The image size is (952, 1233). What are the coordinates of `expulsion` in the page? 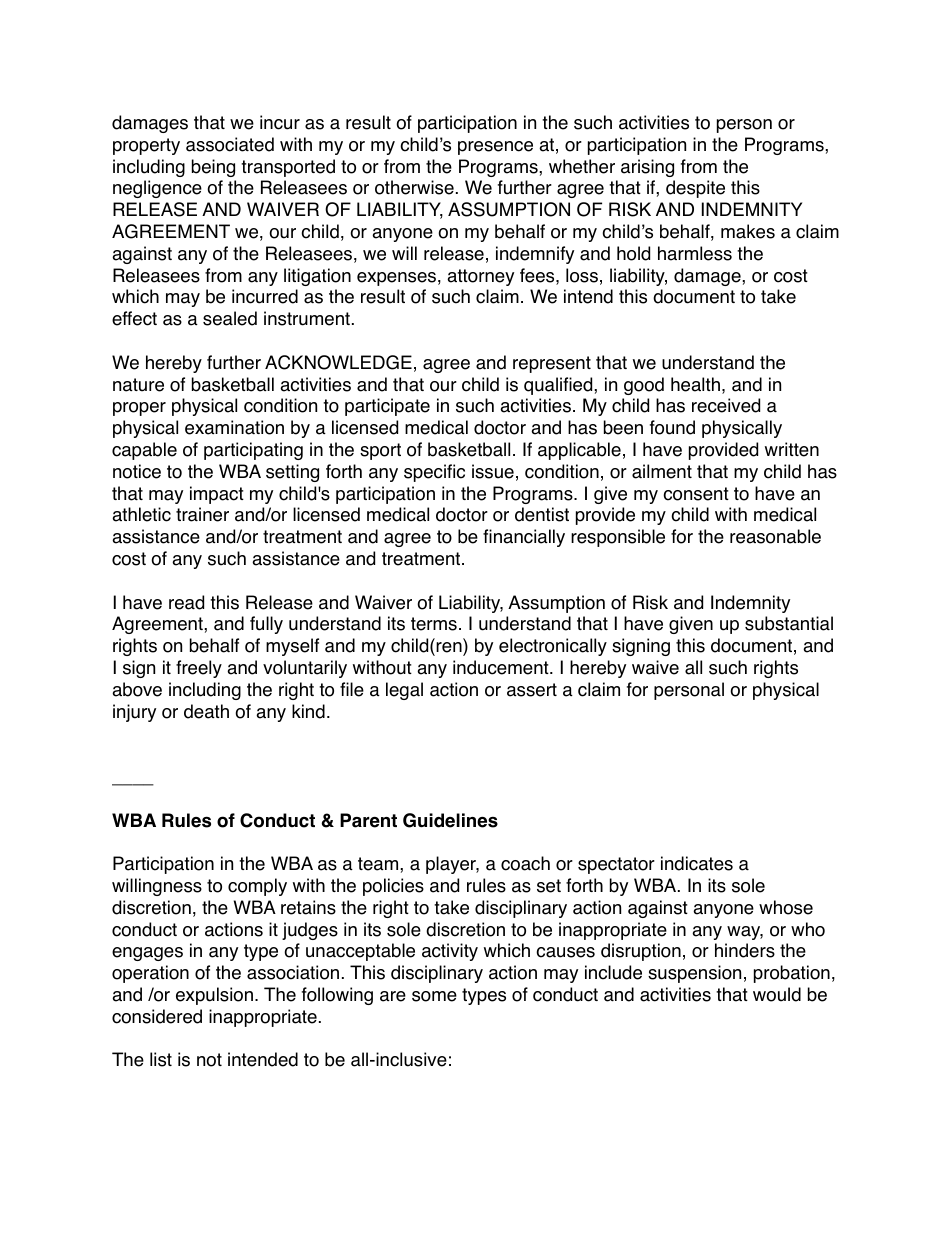 It's located at (214, 996).
